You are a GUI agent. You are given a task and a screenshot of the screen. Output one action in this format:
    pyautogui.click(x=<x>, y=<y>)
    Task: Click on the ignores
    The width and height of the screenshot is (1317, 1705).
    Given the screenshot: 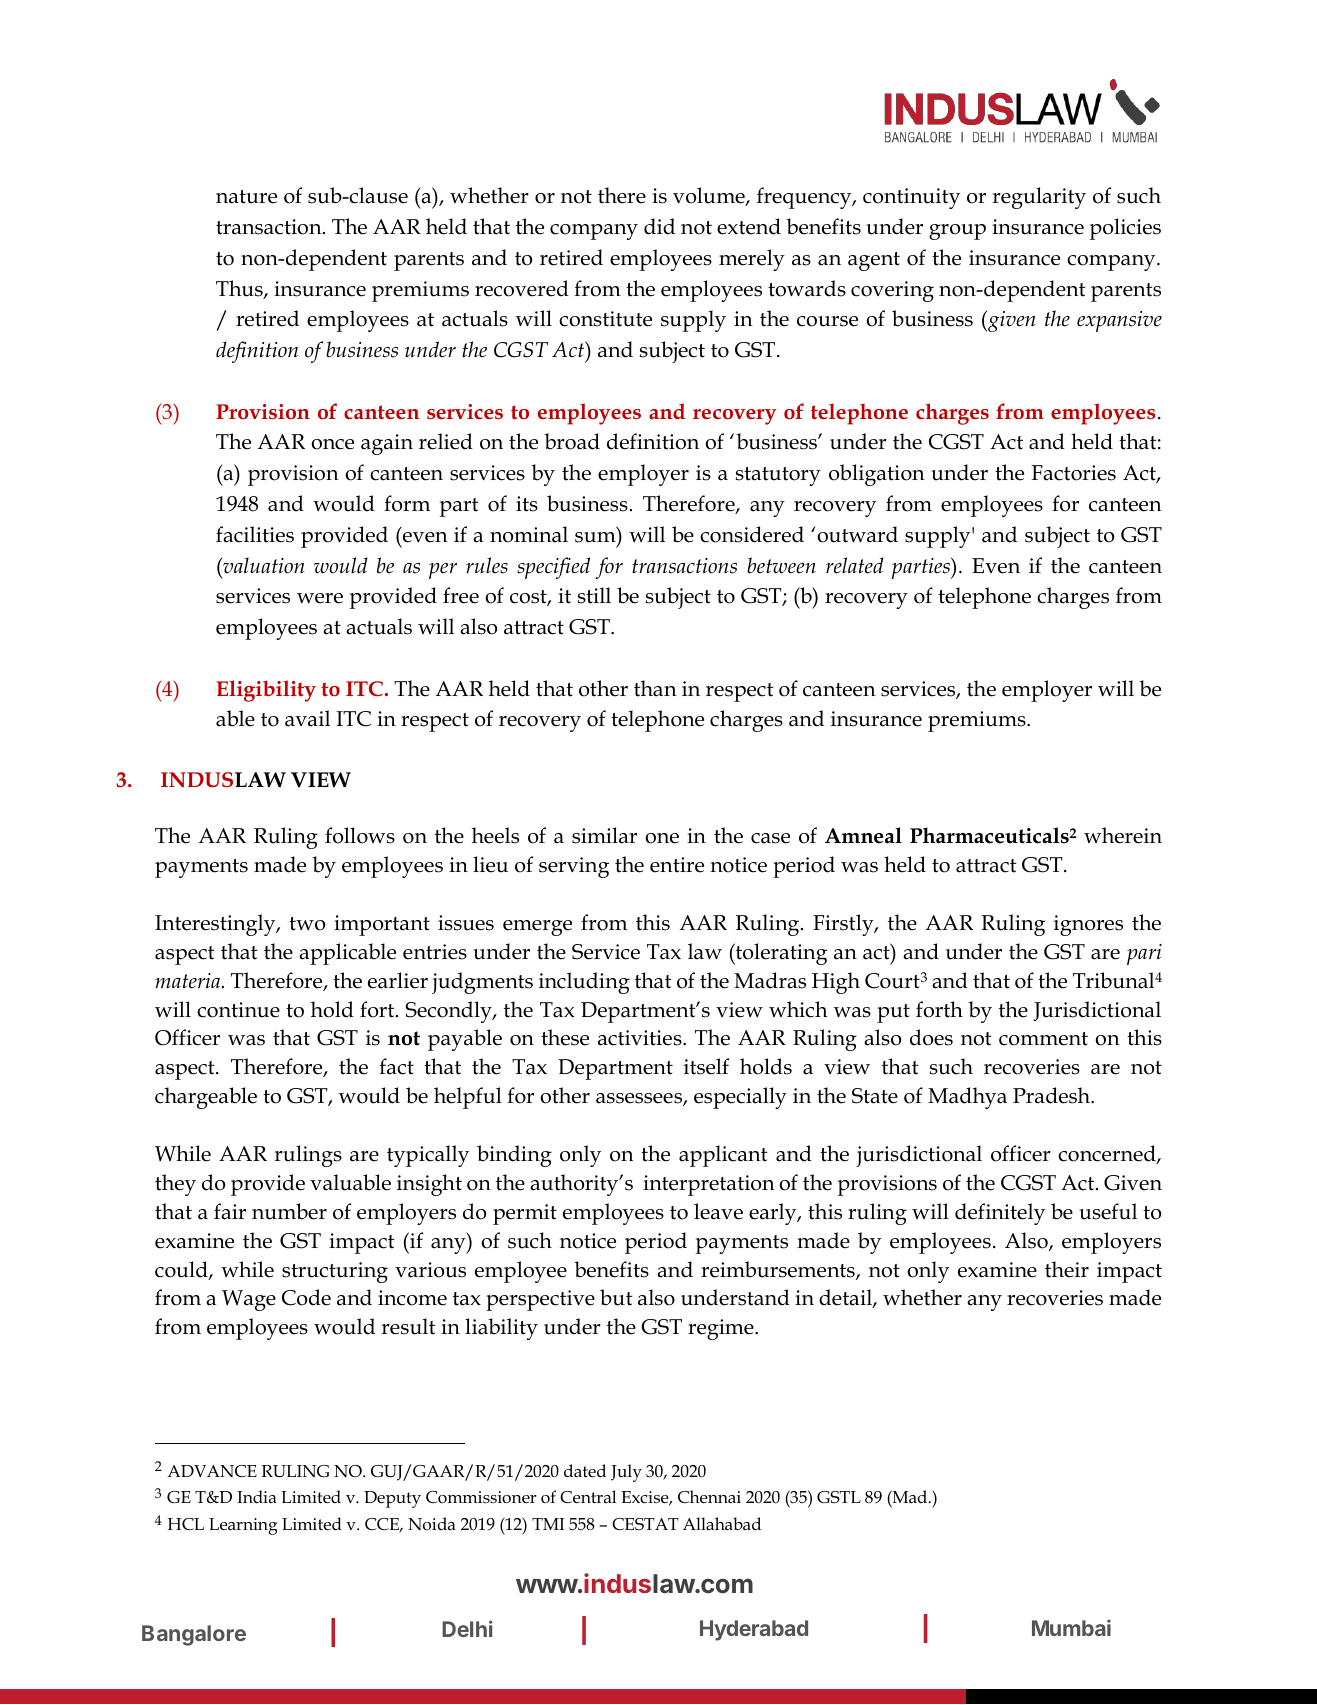 What is the action you would take?
    pyautogui.click(x=1088, y=925)
